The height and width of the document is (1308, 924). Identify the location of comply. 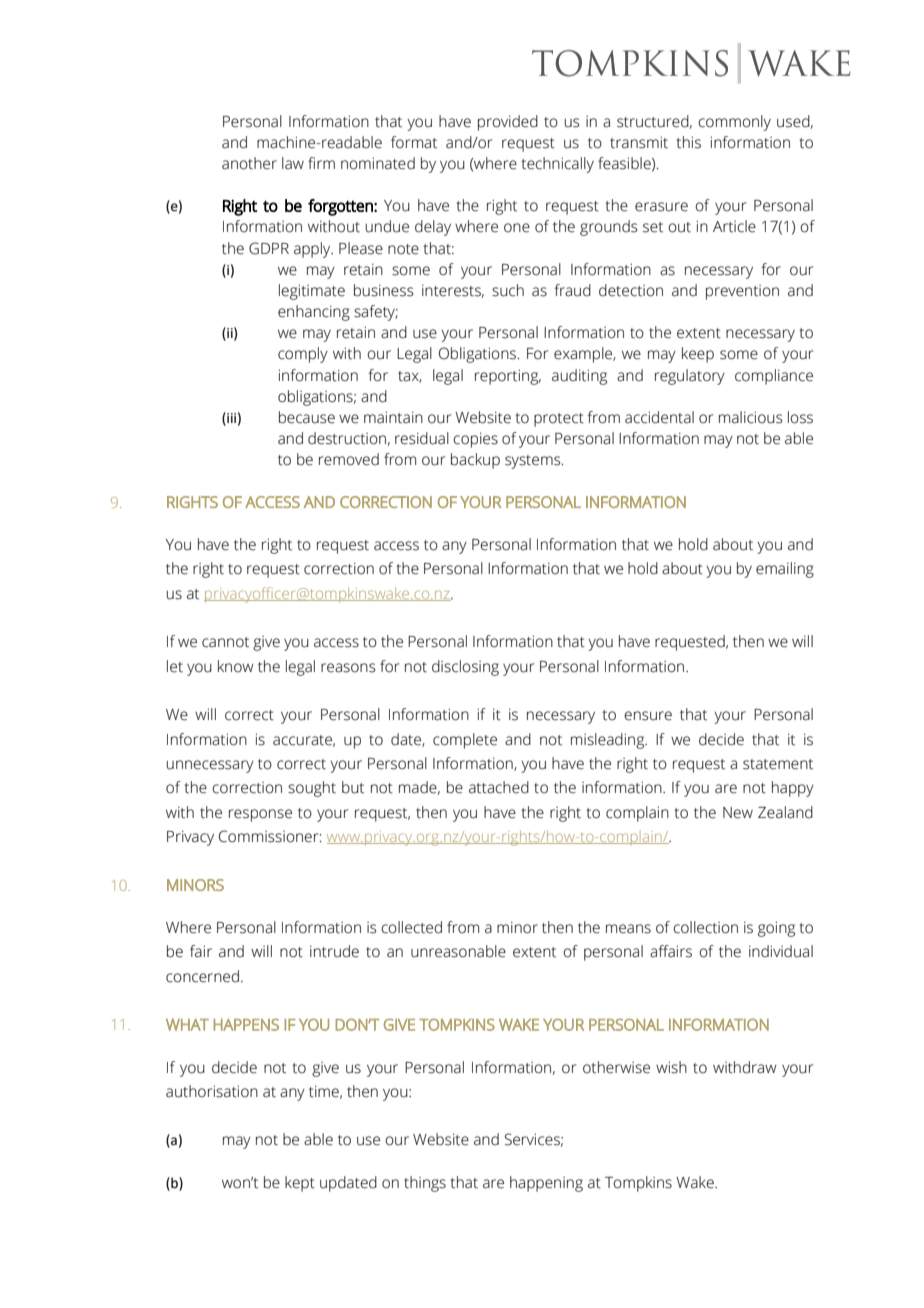
(303, 355).
